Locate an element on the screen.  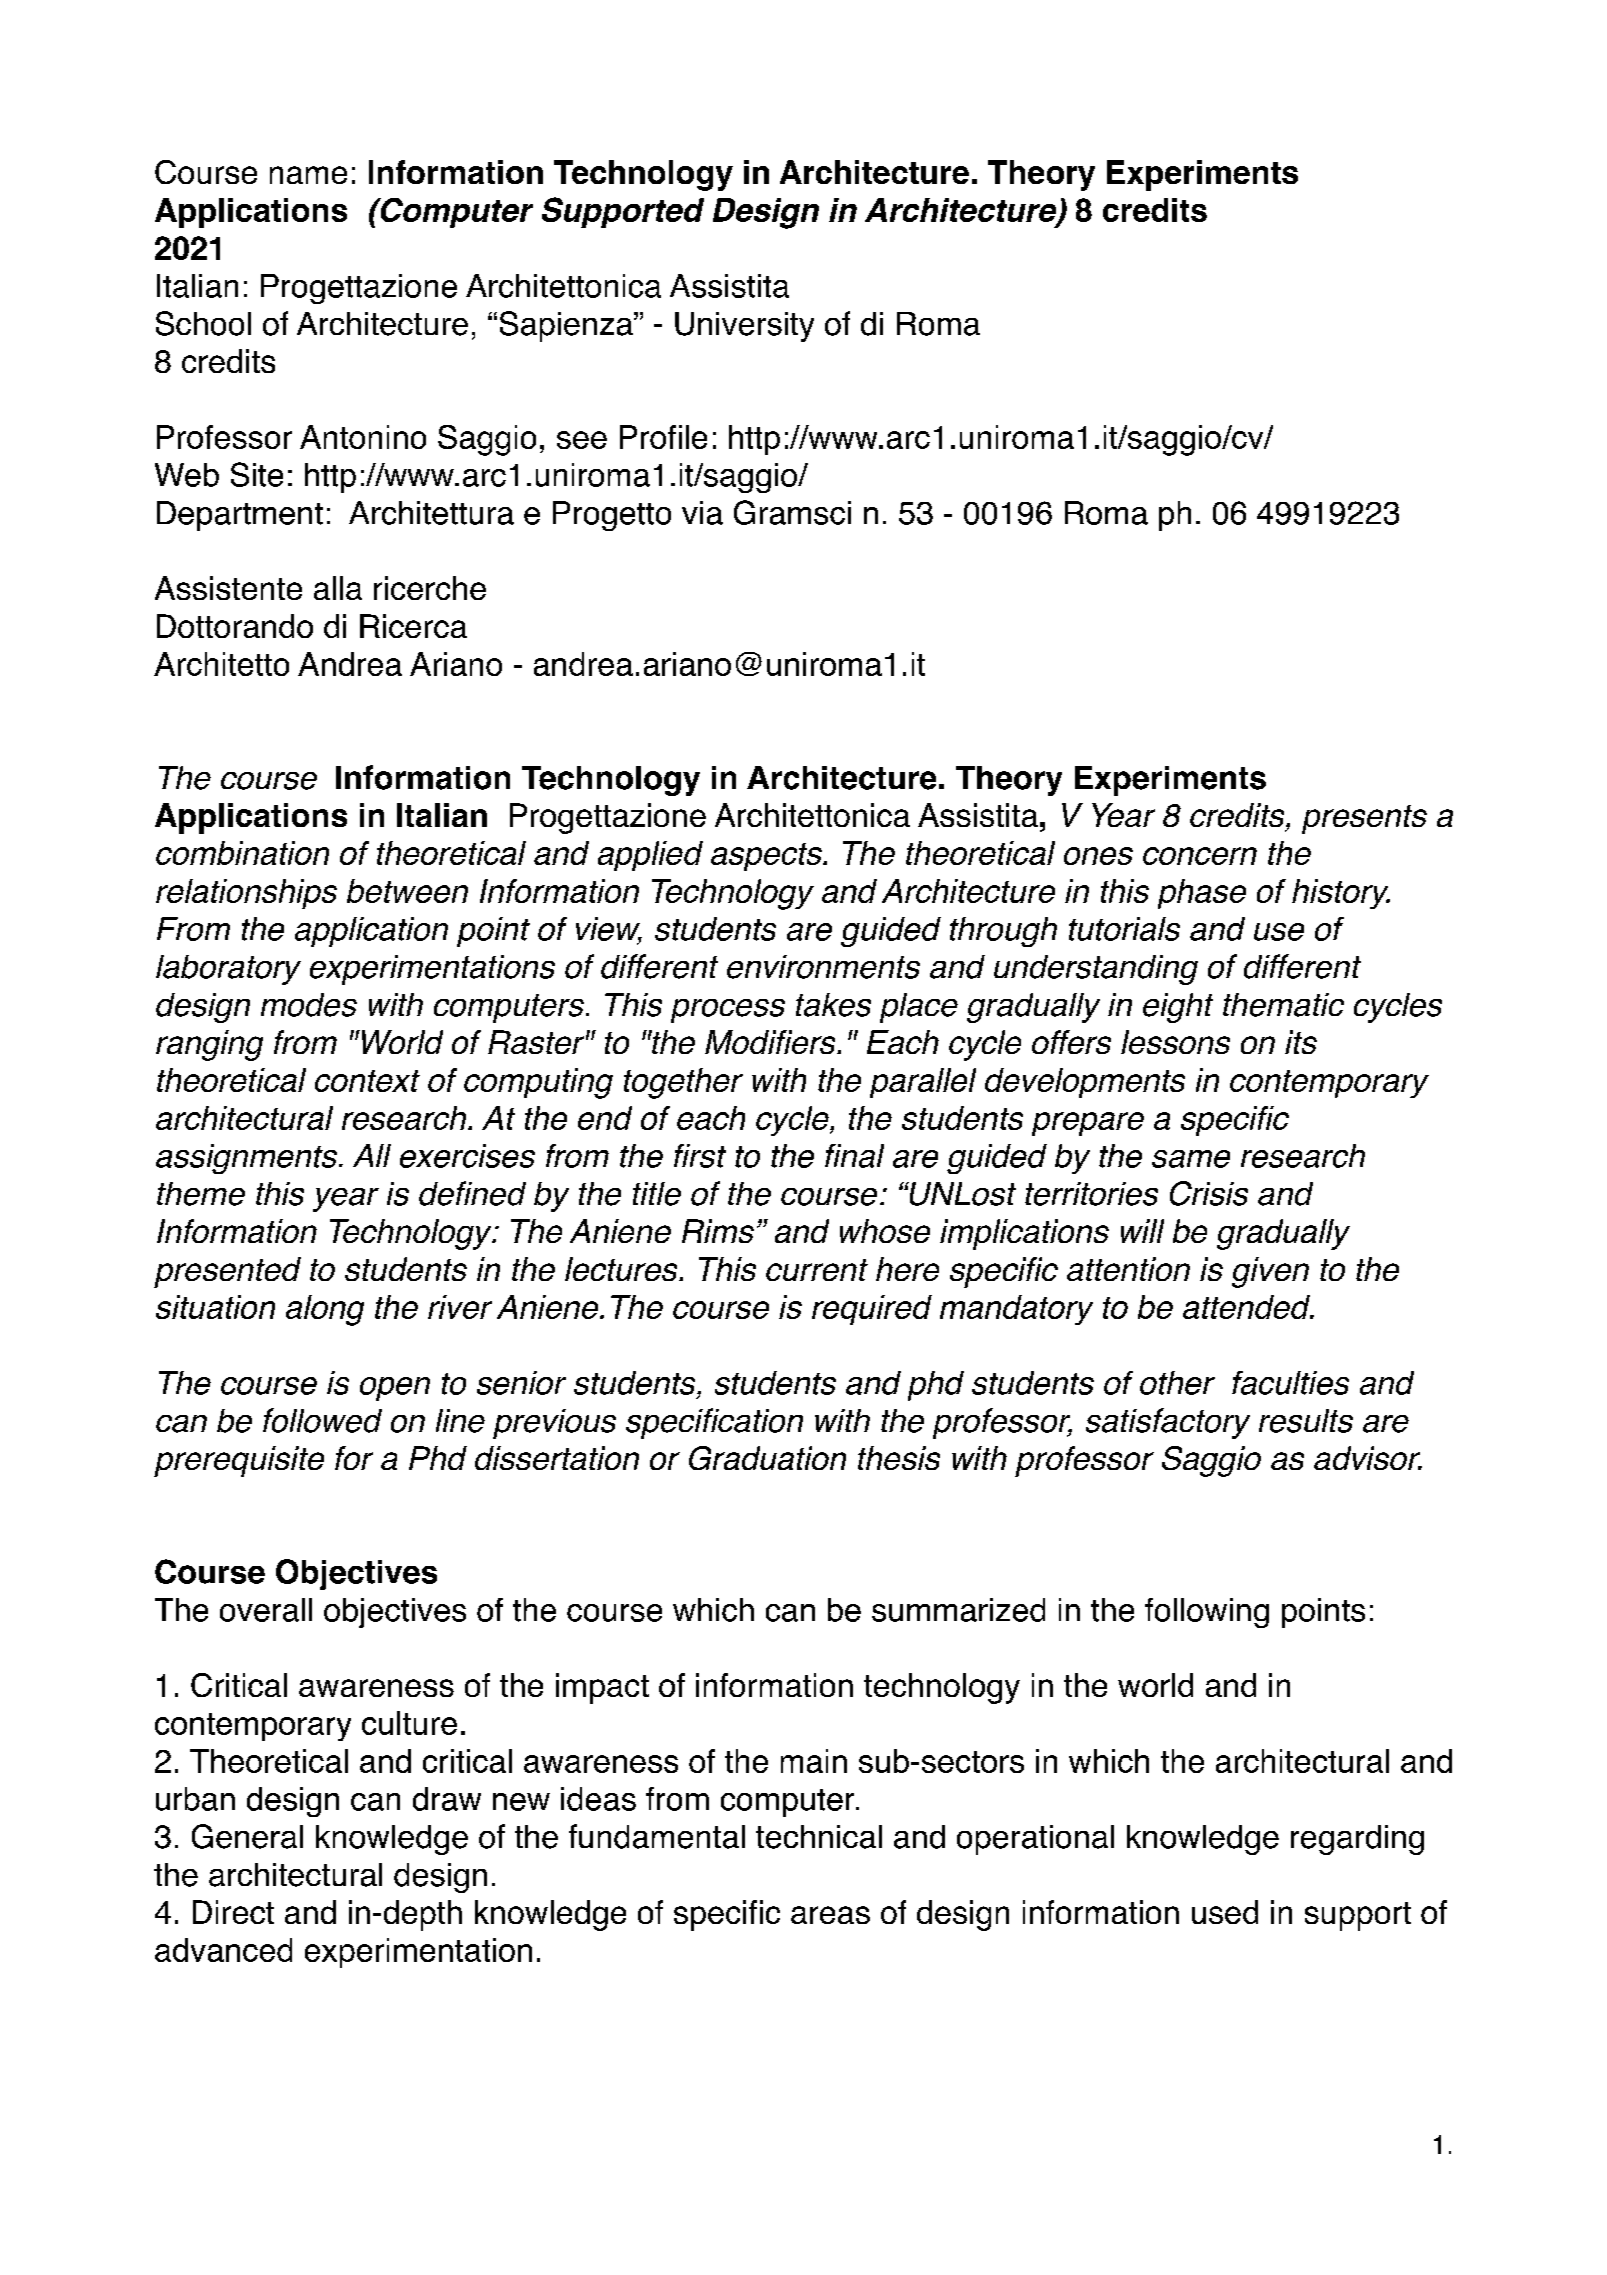
University is located at coordinates (744, 327).
